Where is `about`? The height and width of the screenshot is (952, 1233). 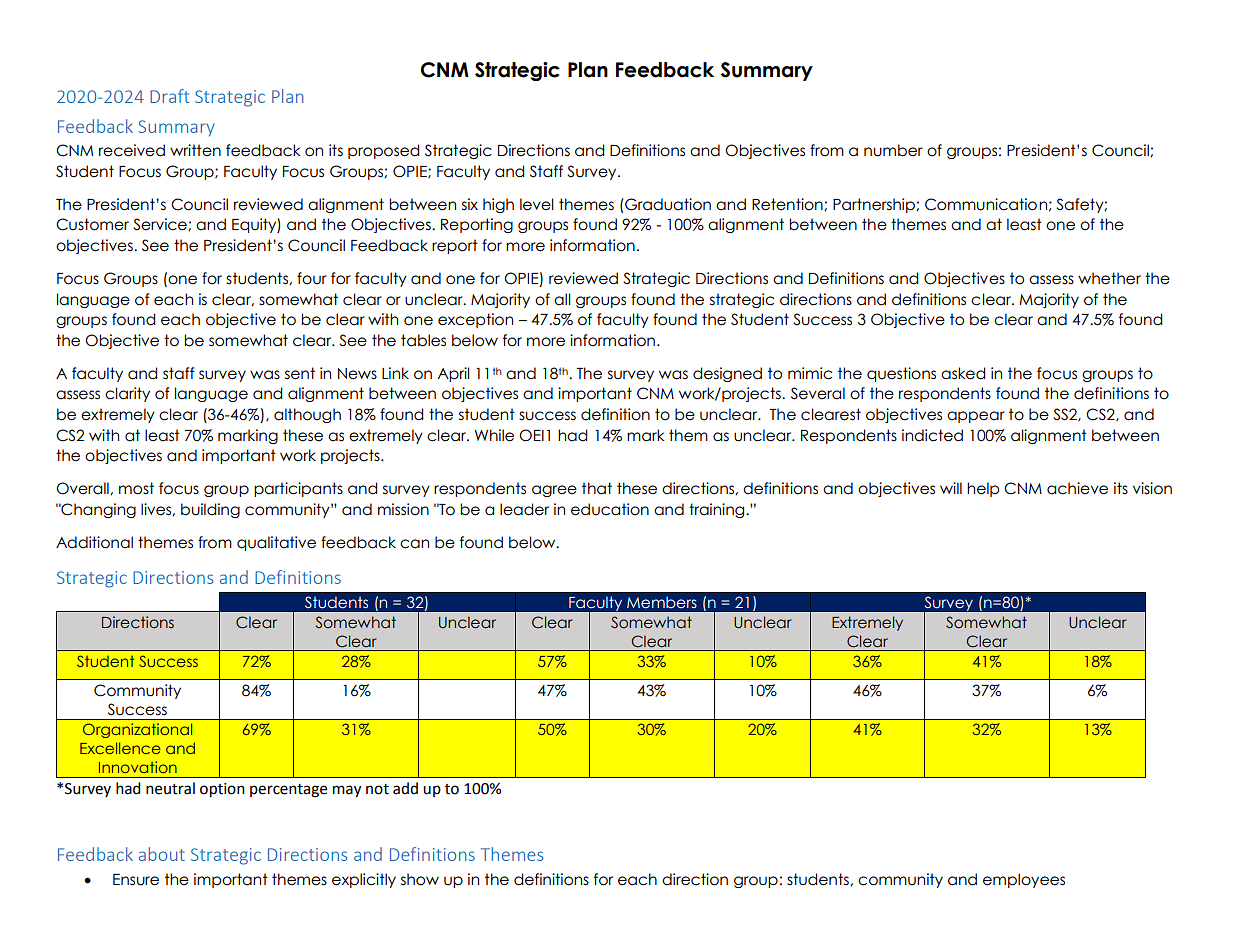 about is located at coordinates (162, 854).
